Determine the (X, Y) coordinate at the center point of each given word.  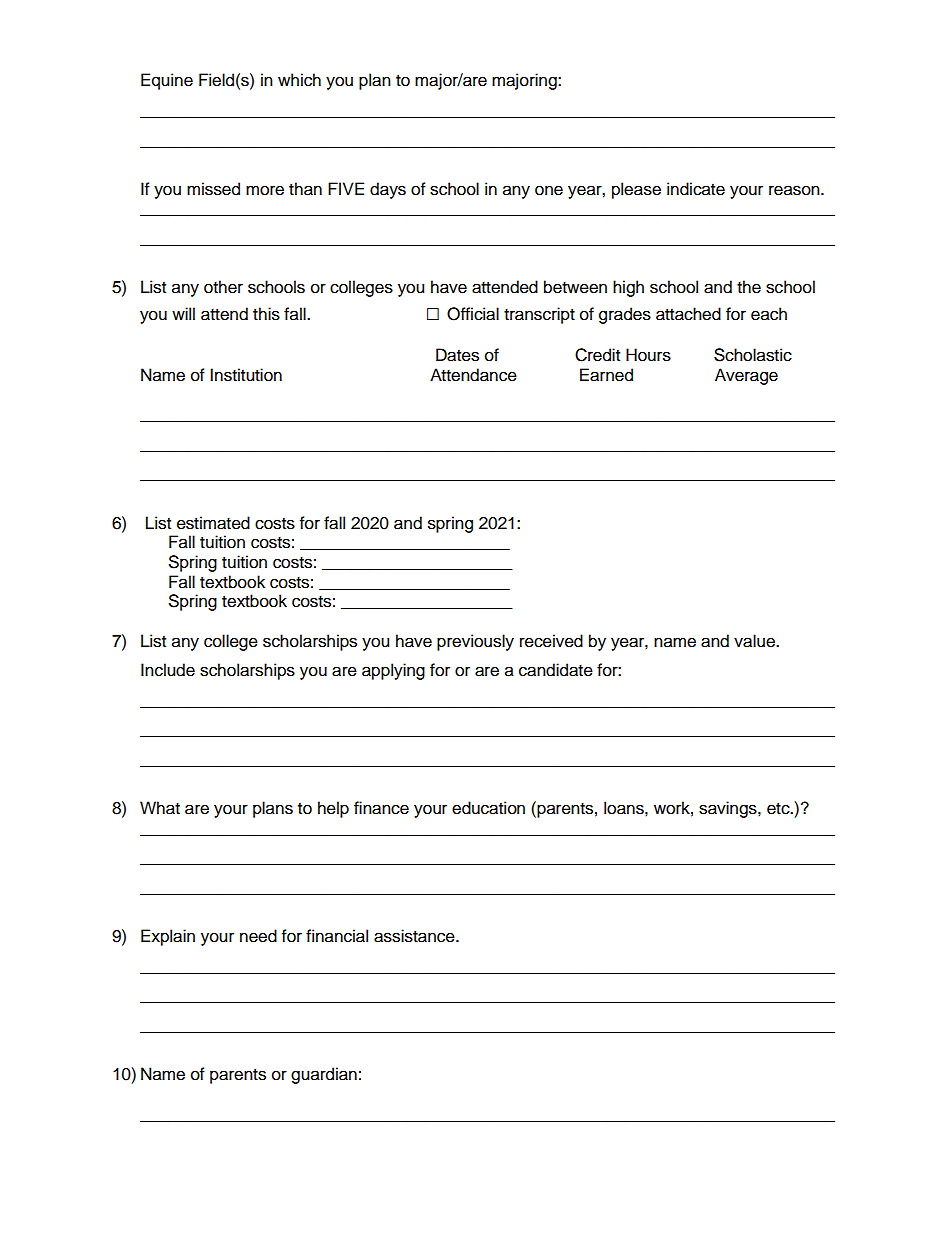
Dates (457, 355)
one (549, 190)
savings (729, 809)
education (488, 808)
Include (168, 670)
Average (746, 376)
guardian (324, 1075)
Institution (246, 375)
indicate (696, 189)
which (299, 80)
